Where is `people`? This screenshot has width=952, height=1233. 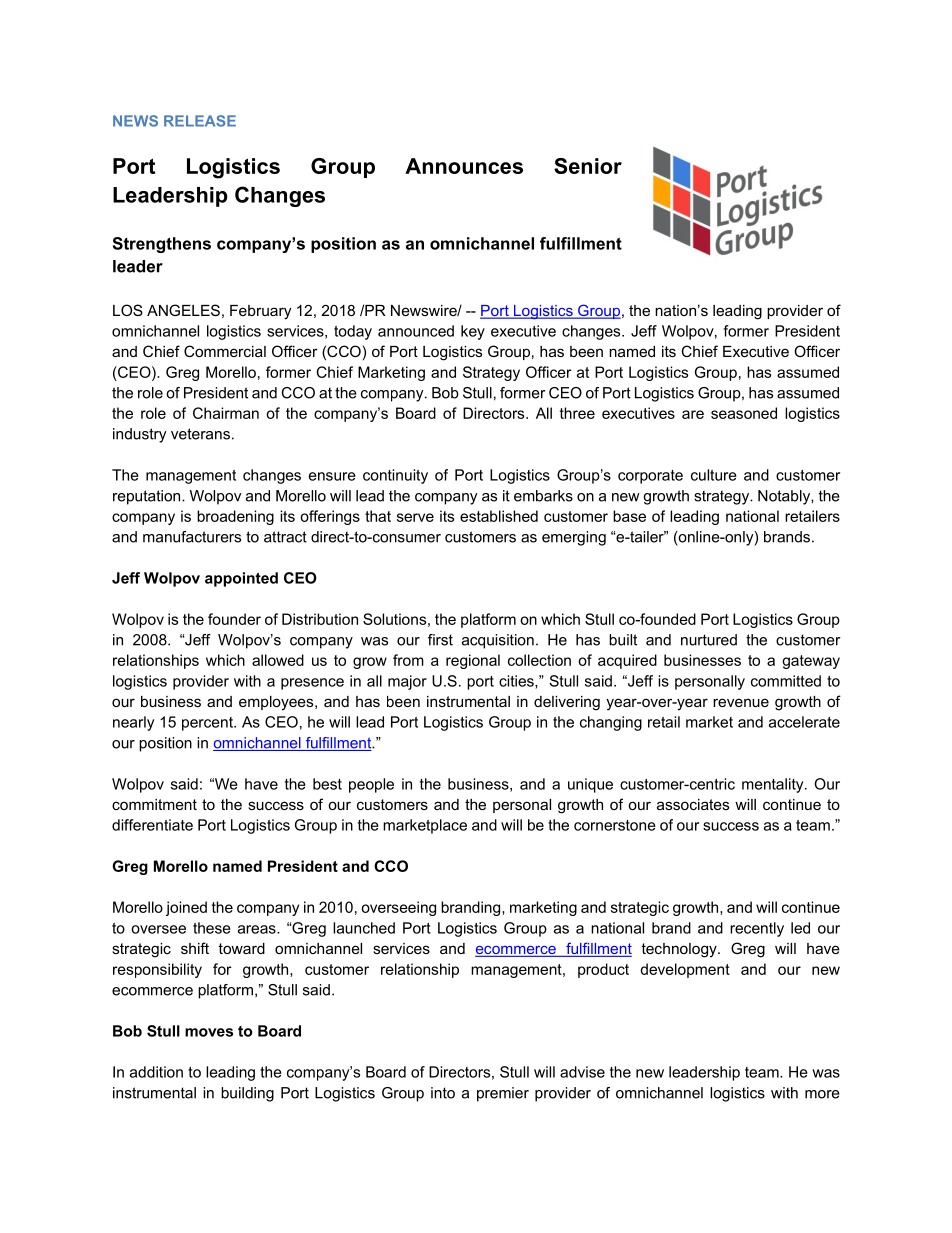
people is located at coordinates (371, 785).
